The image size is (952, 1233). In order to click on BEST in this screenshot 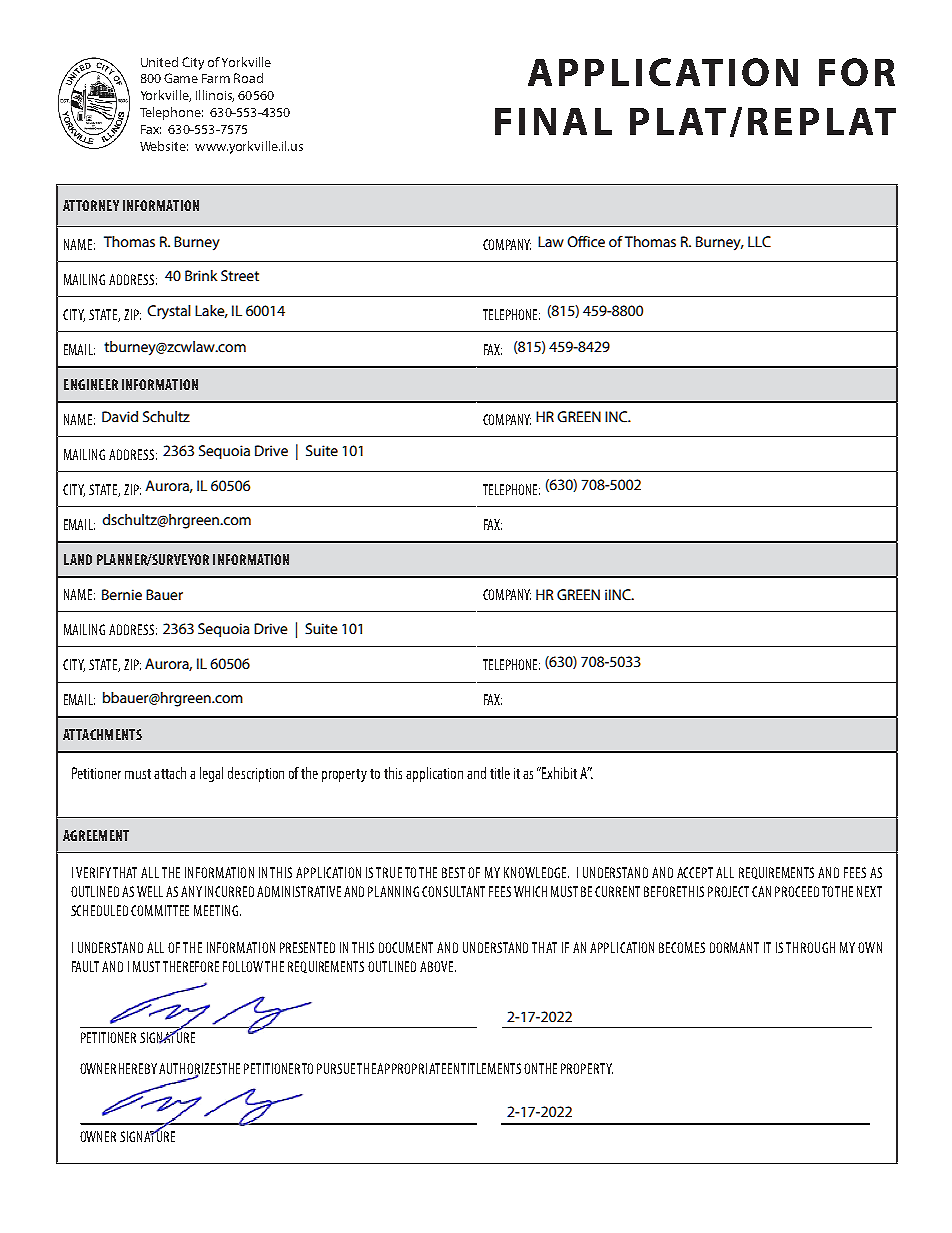, I will do `click(453, 872)`.
